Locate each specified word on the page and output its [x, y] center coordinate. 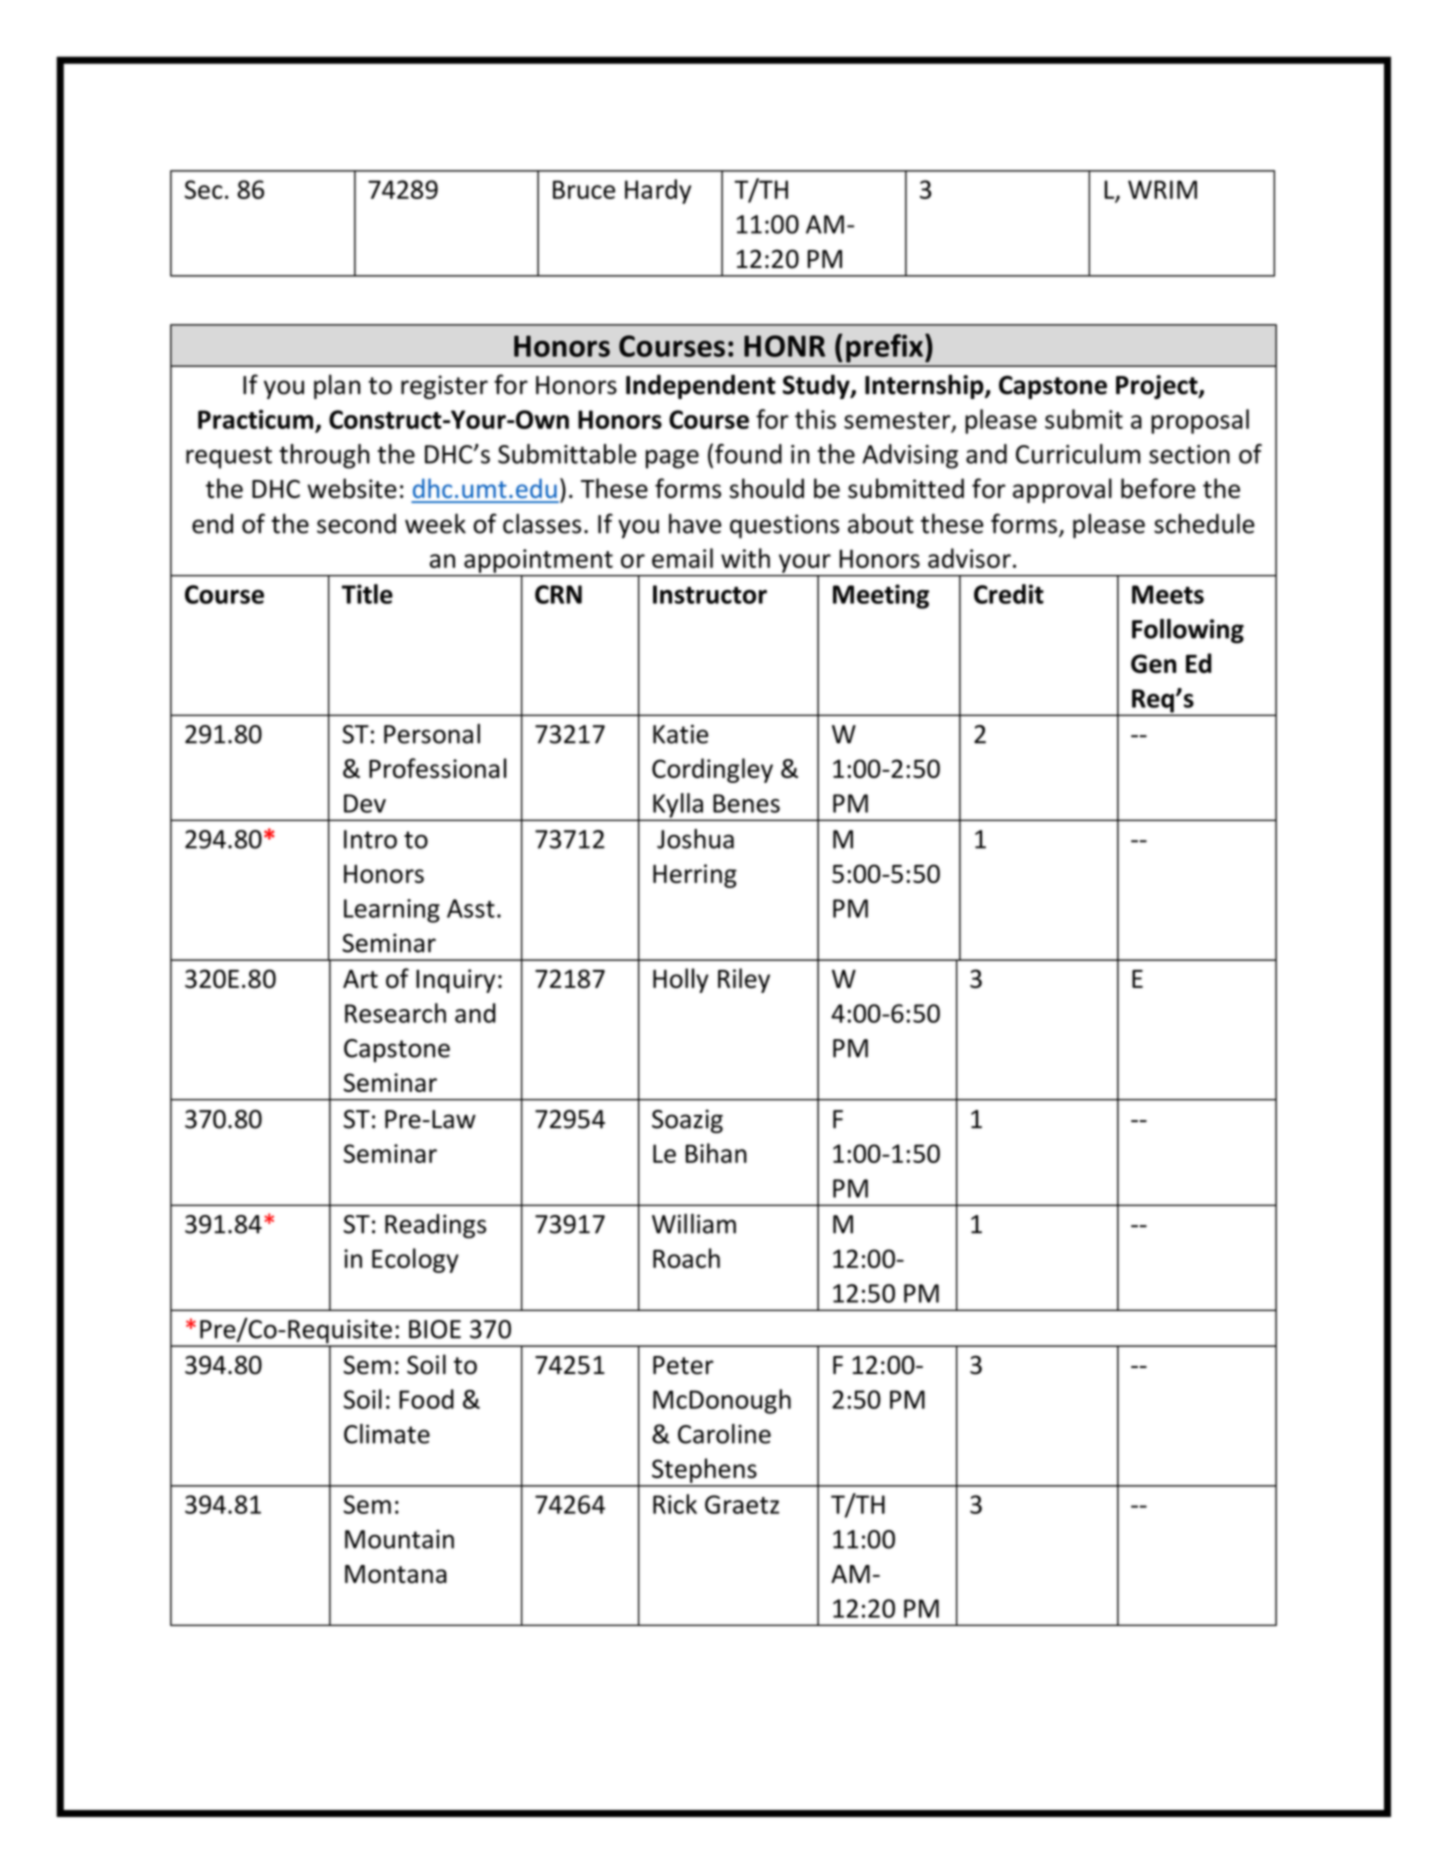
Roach [686, 1258]
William [694, 1224]
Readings [435, 1226]
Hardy [658, 191]
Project [1158, 387]
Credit [1009, 594]
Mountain [399, 1539]
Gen [1153, 663]
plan [337, 386]
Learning [392, 911]
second [356, 524]
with [745, 558]
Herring [695, 876]
